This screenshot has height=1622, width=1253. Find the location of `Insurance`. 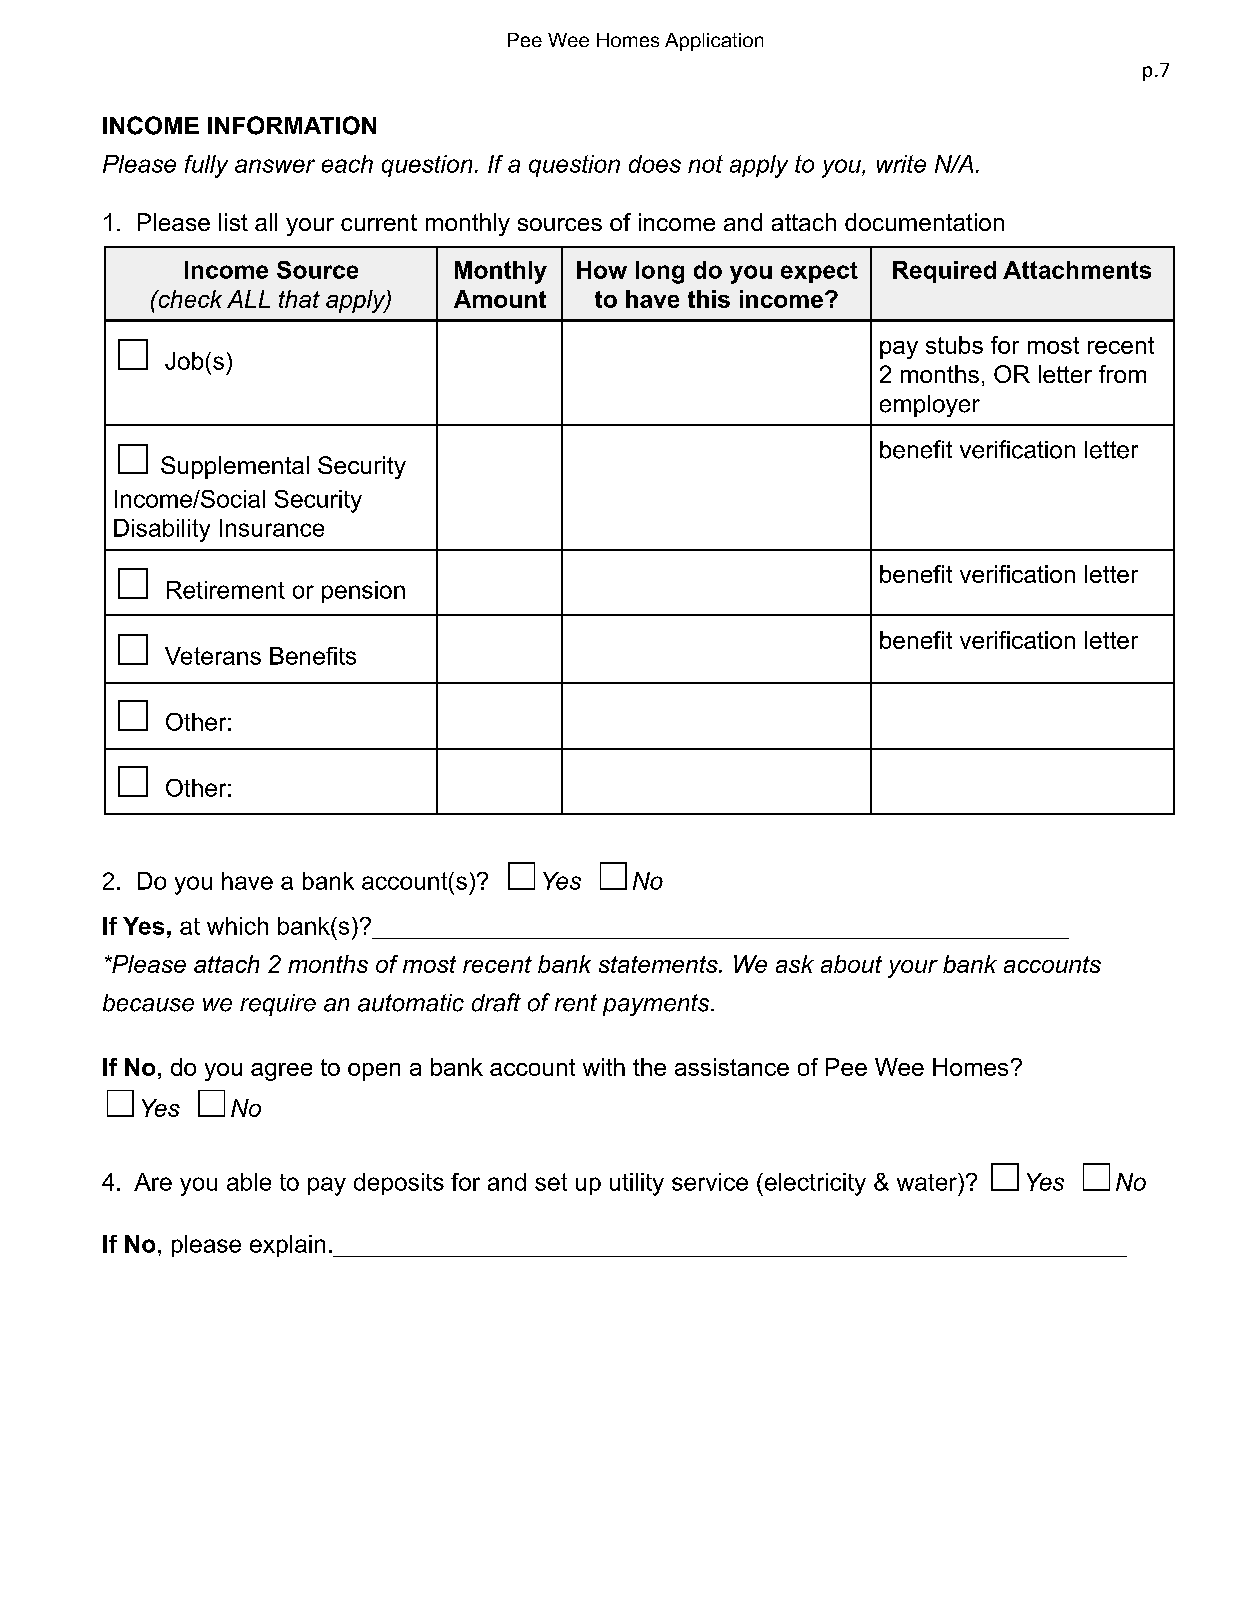

Insurance is located at coordinates (272, 528).
